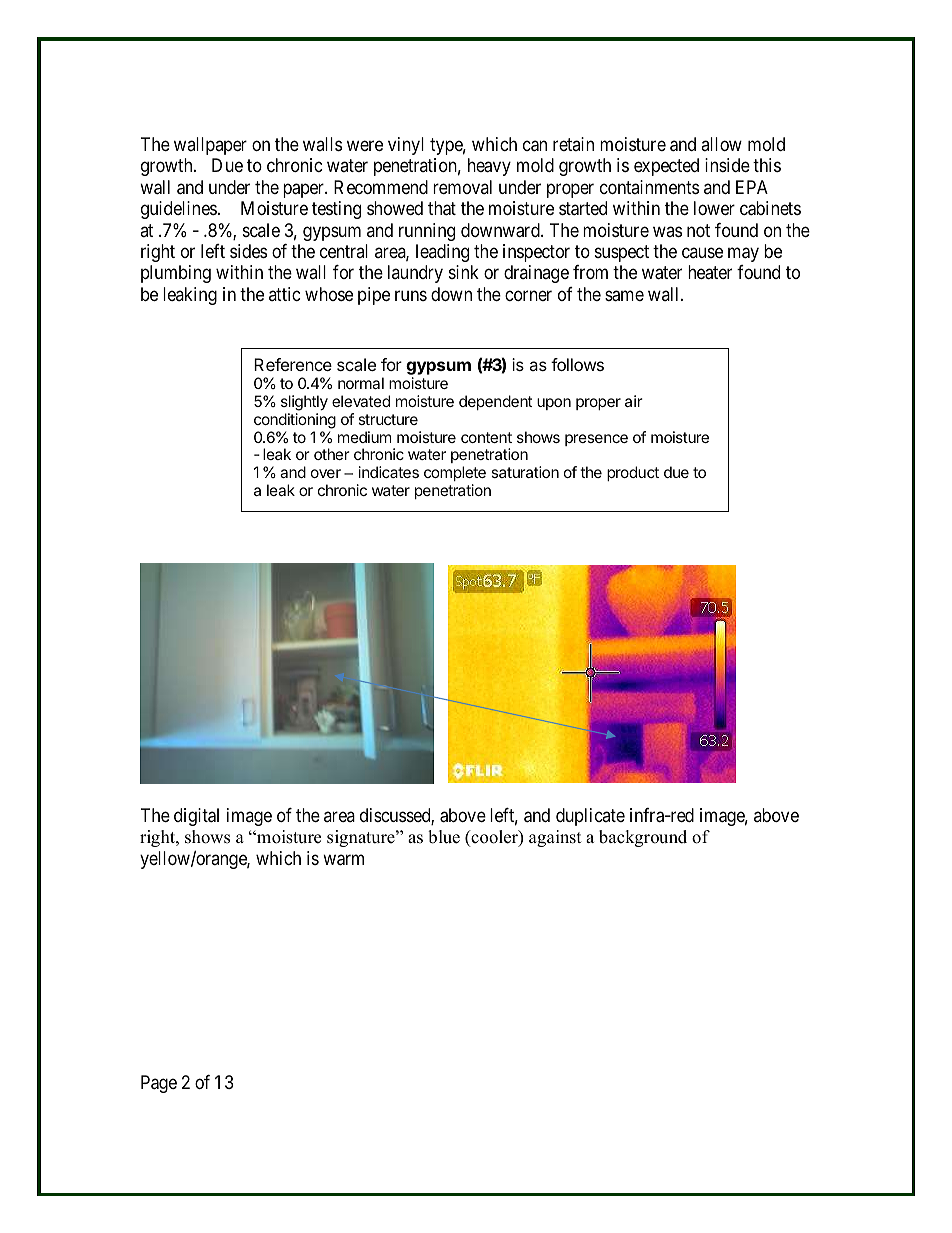  Describe the element at coordinates (495, 402) in the page. I see `dependent` at that location.
